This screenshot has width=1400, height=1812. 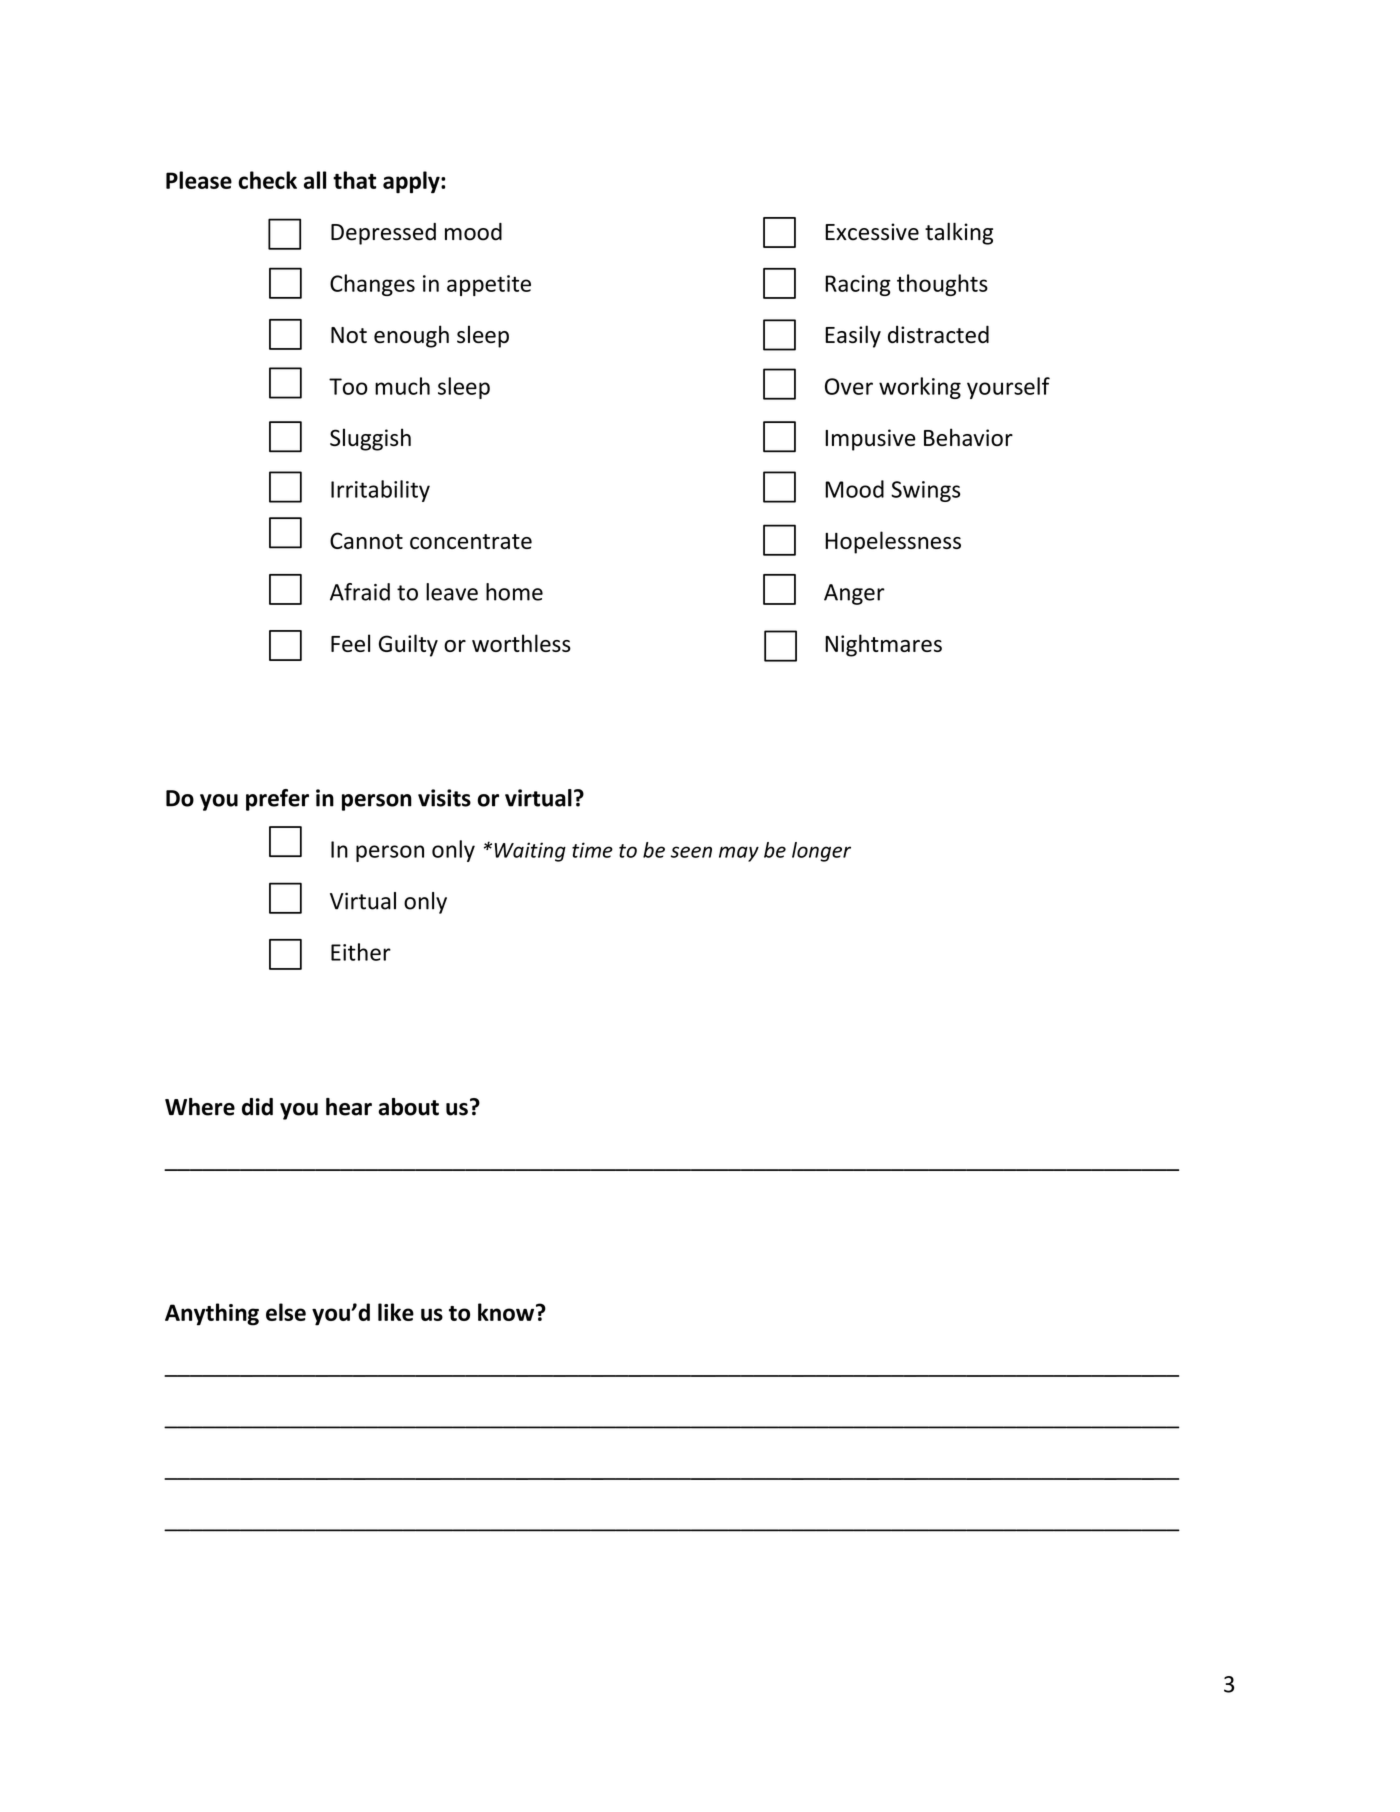 What do you see at coordinates (872, 232) in the screenshot?
I see `Excessive` at bounding box center [872, 232].
